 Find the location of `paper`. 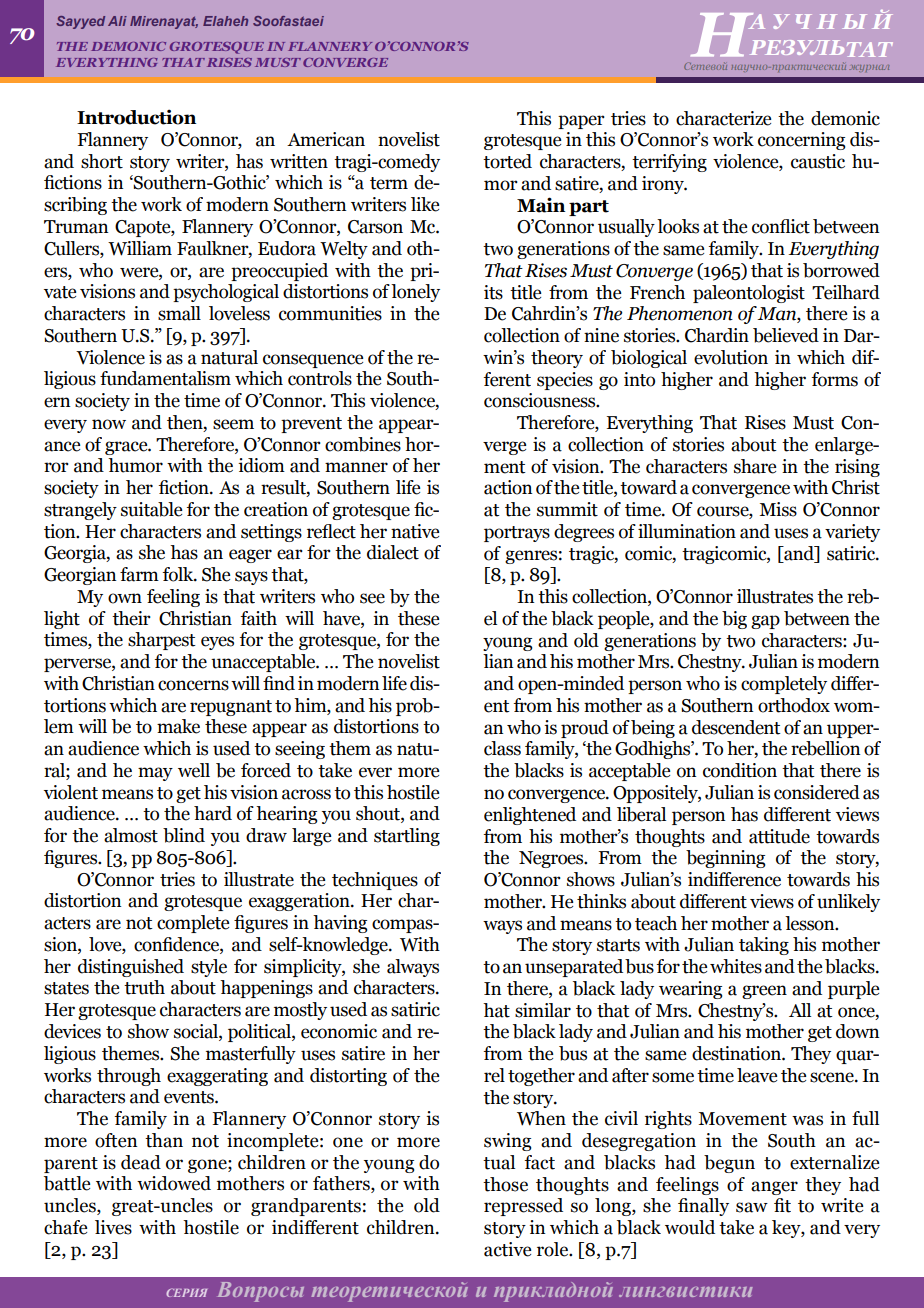

paper is located at coordinates (581, 122).
